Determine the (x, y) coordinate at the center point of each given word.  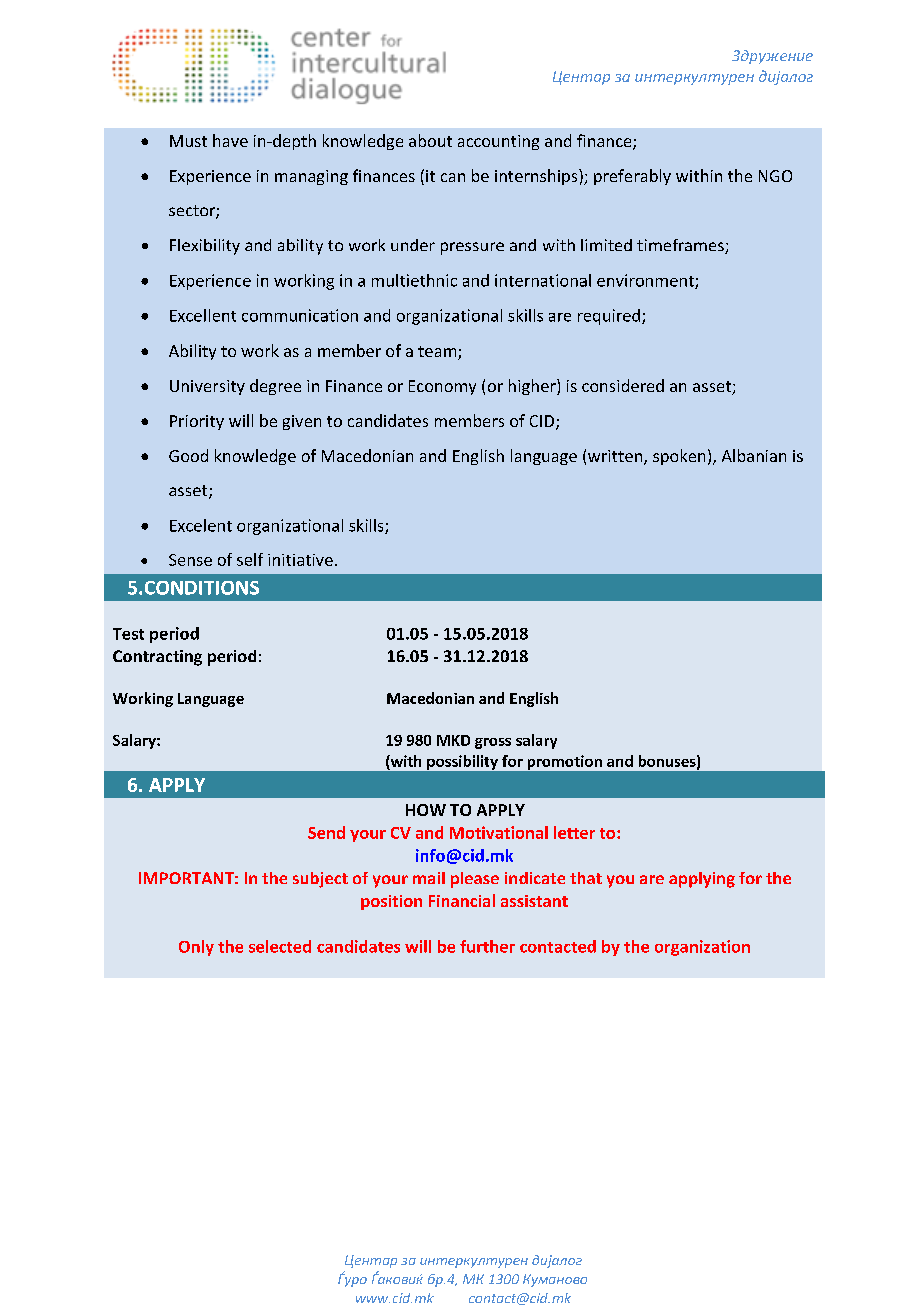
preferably (632, 177)
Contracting (157, 658)
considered (623, 385)
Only (196, 948)
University (207, 387)
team (437, 351)
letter (574, 832)
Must (188, 141)
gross (493, 743)
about (430, 140)
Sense (190, 560)
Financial (462, 900)
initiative (300, 560)
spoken (679, 457)
